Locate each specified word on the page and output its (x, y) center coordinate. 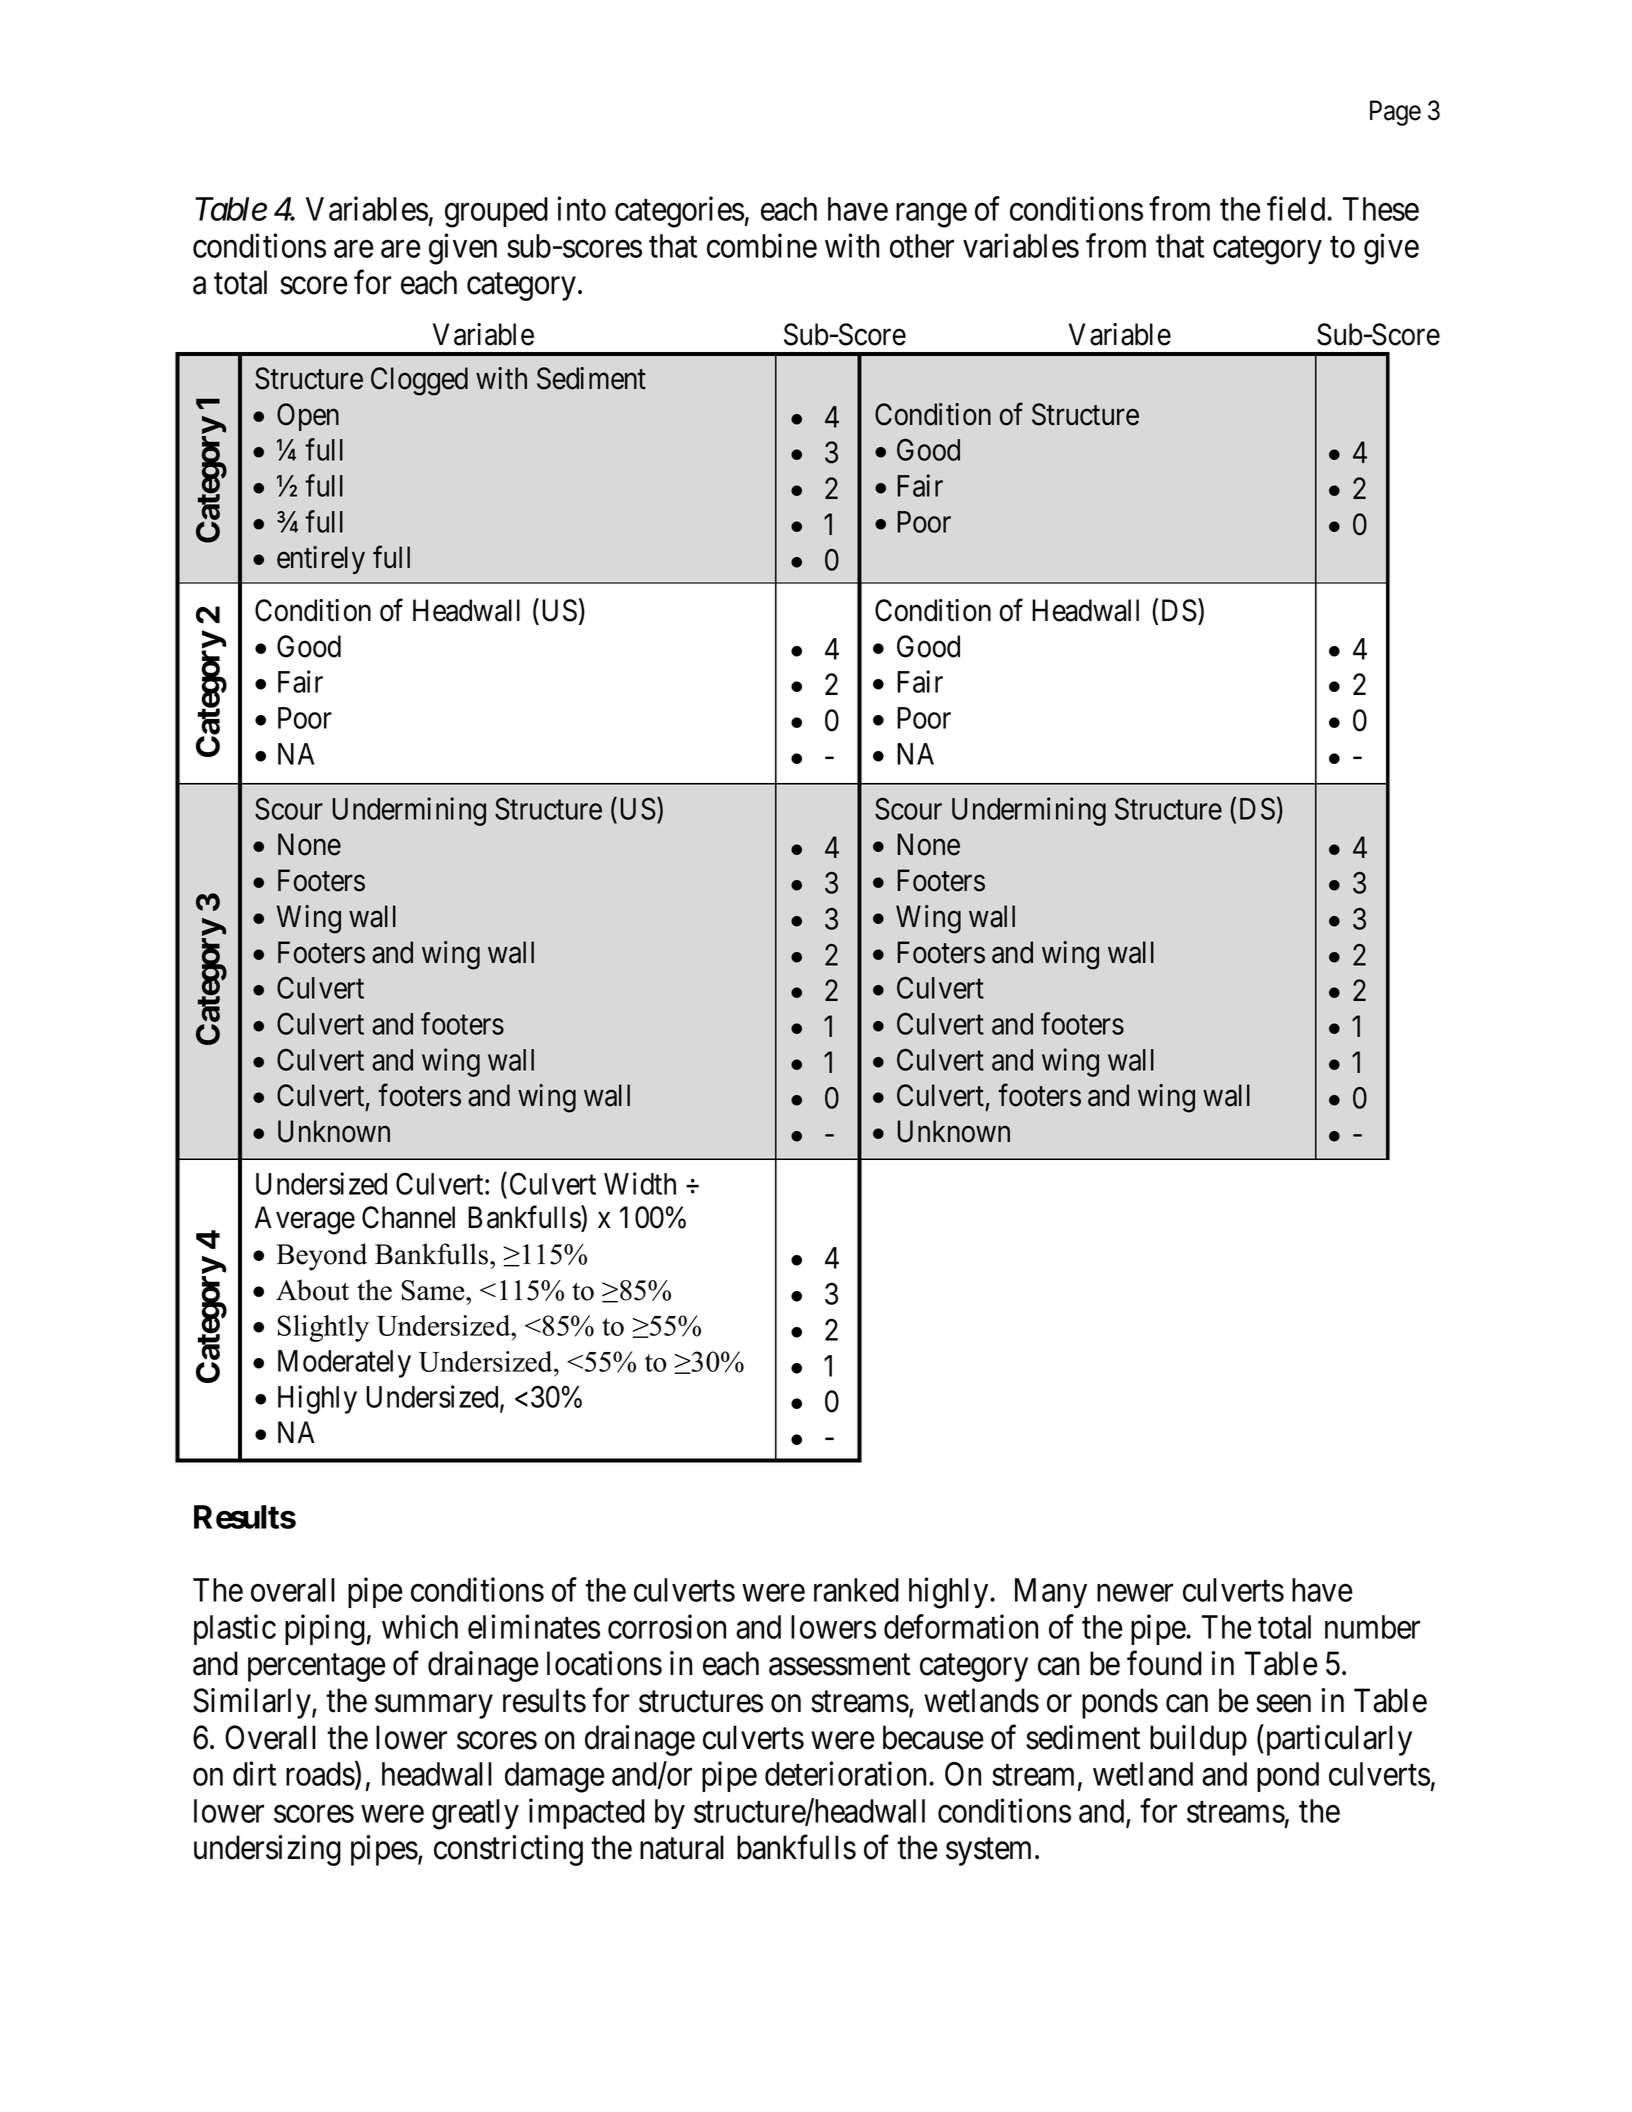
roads (320, 1774)
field (1297, 208)
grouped (496, 212)
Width (640, 1183)
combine (762, 245)
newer (1135, 1593)
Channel (408, 1217)
